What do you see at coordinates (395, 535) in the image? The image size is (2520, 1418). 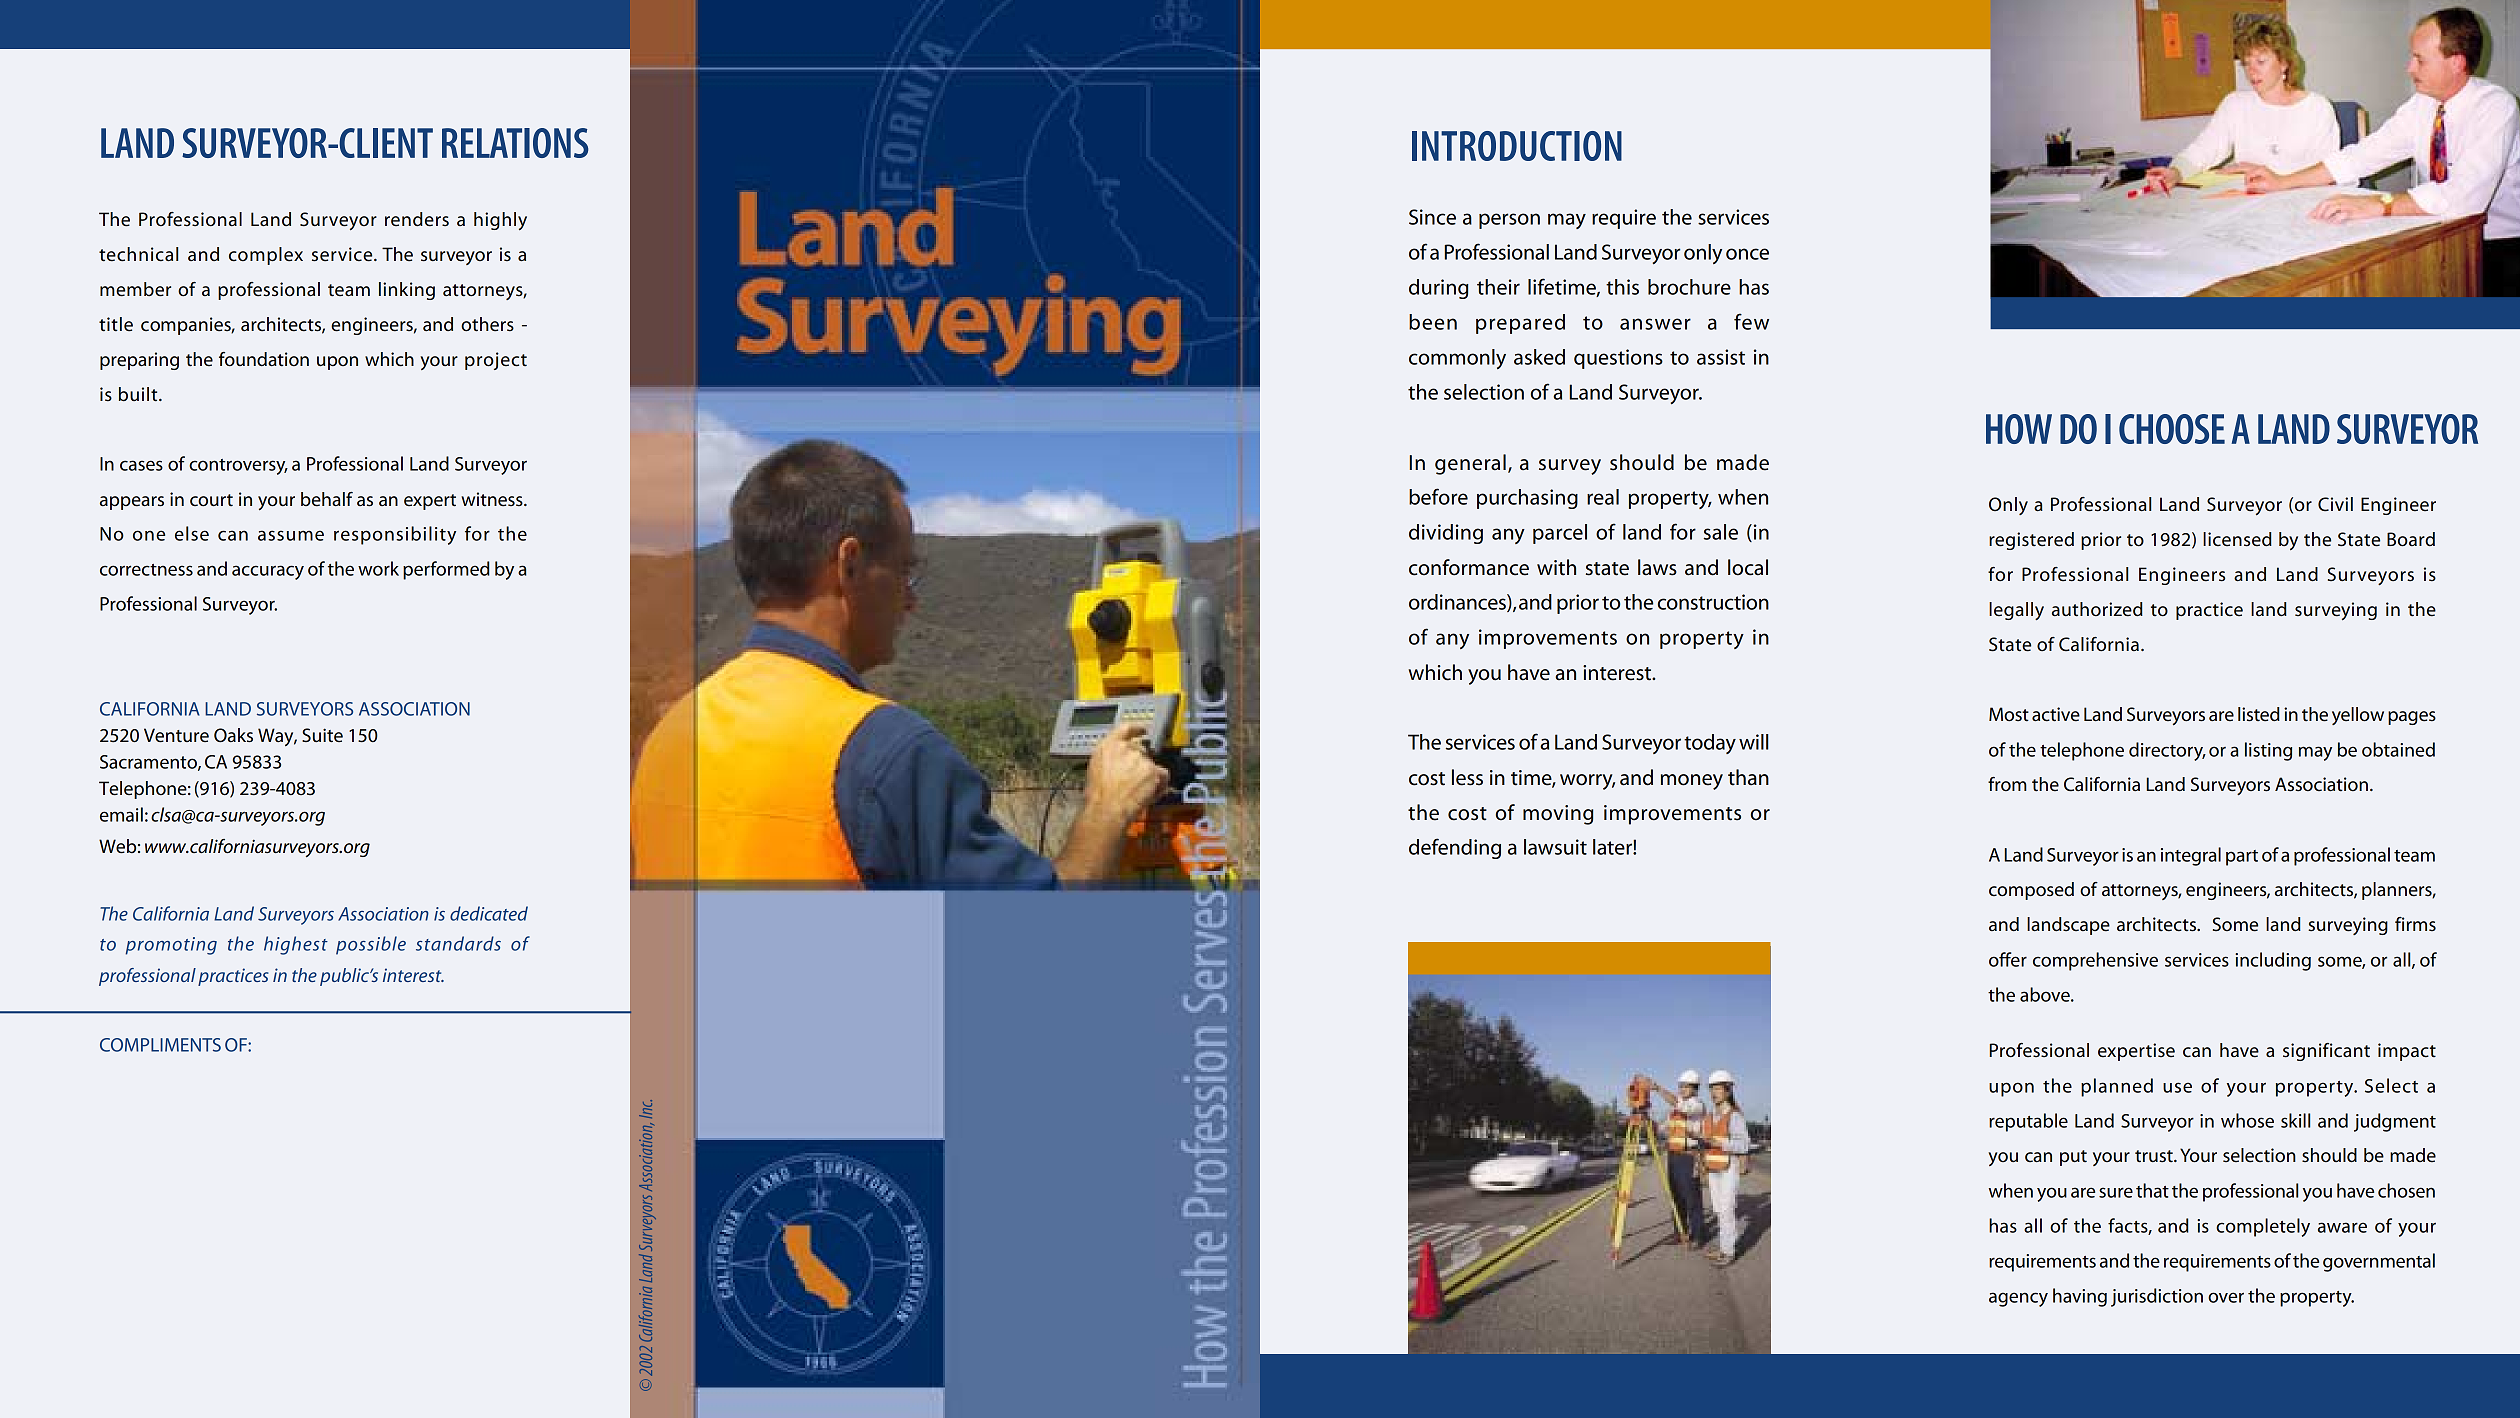 I see `responsibility` at bounding box center [395, 535].
